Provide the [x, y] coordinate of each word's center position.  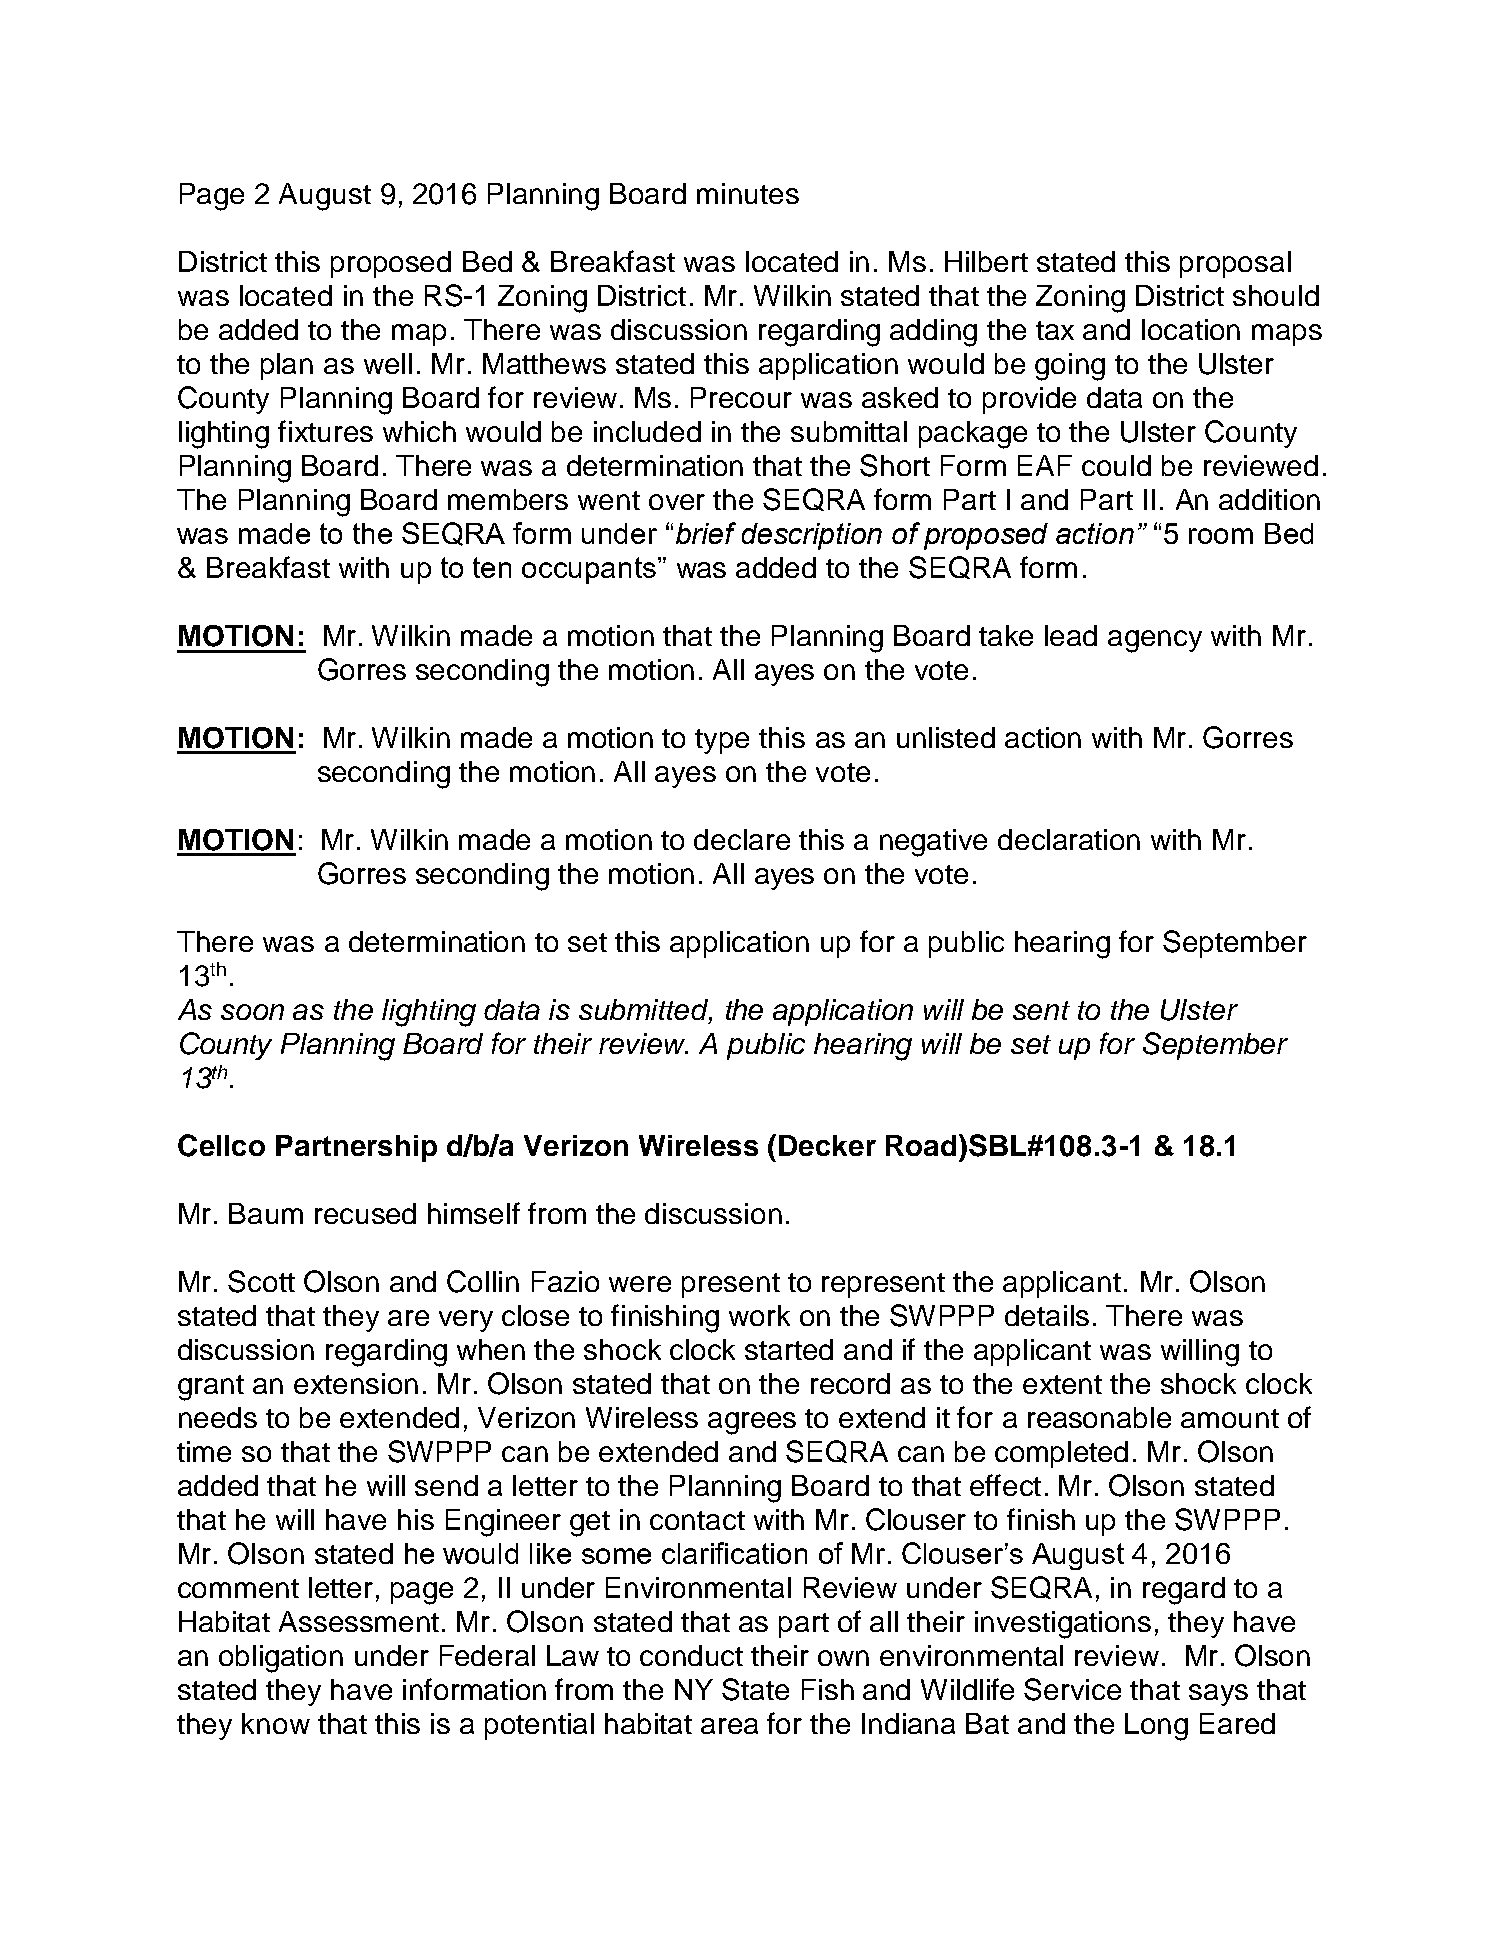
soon [252, 1012]
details [1047, 1315]
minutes [748, 193]
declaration [1069, 839]
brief [706, 533]
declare [742, 839]
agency [1155, 641]
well [388, 363]
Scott [261, 1281]
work [759, 1315]
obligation [281, 1659]
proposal [1235, 264]
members [508, 499]
